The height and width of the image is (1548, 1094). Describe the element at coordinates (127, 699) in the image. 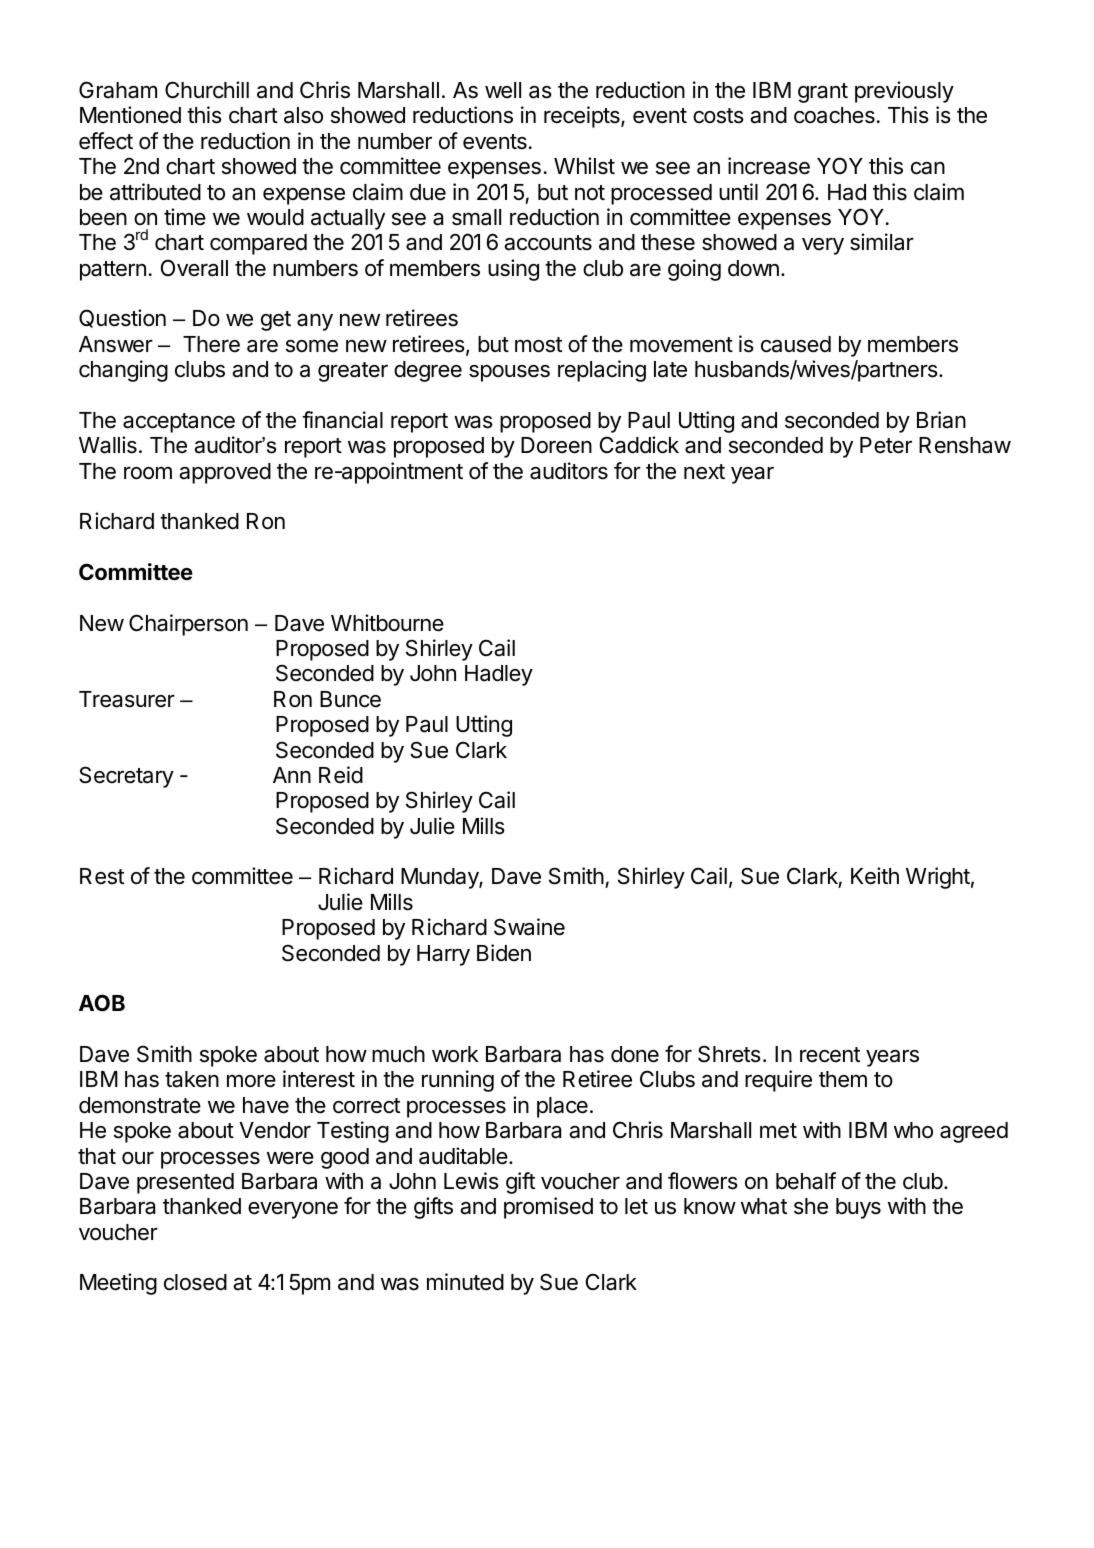

I see `Treasurer` at that location.
